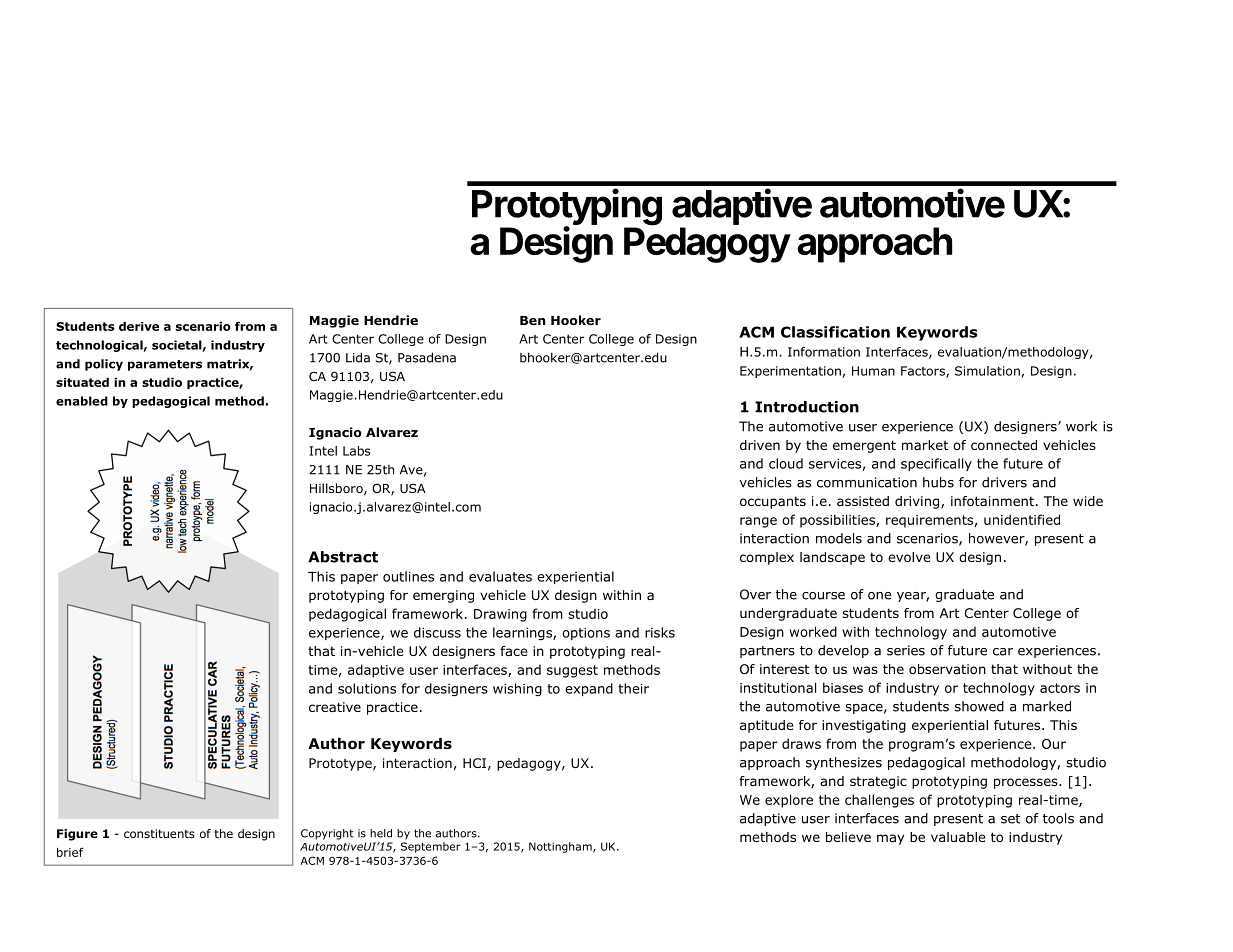 The image size is (1233, 952). Describe the element at coordinates (532, 320) in the page. I see `Ben` at that location.
